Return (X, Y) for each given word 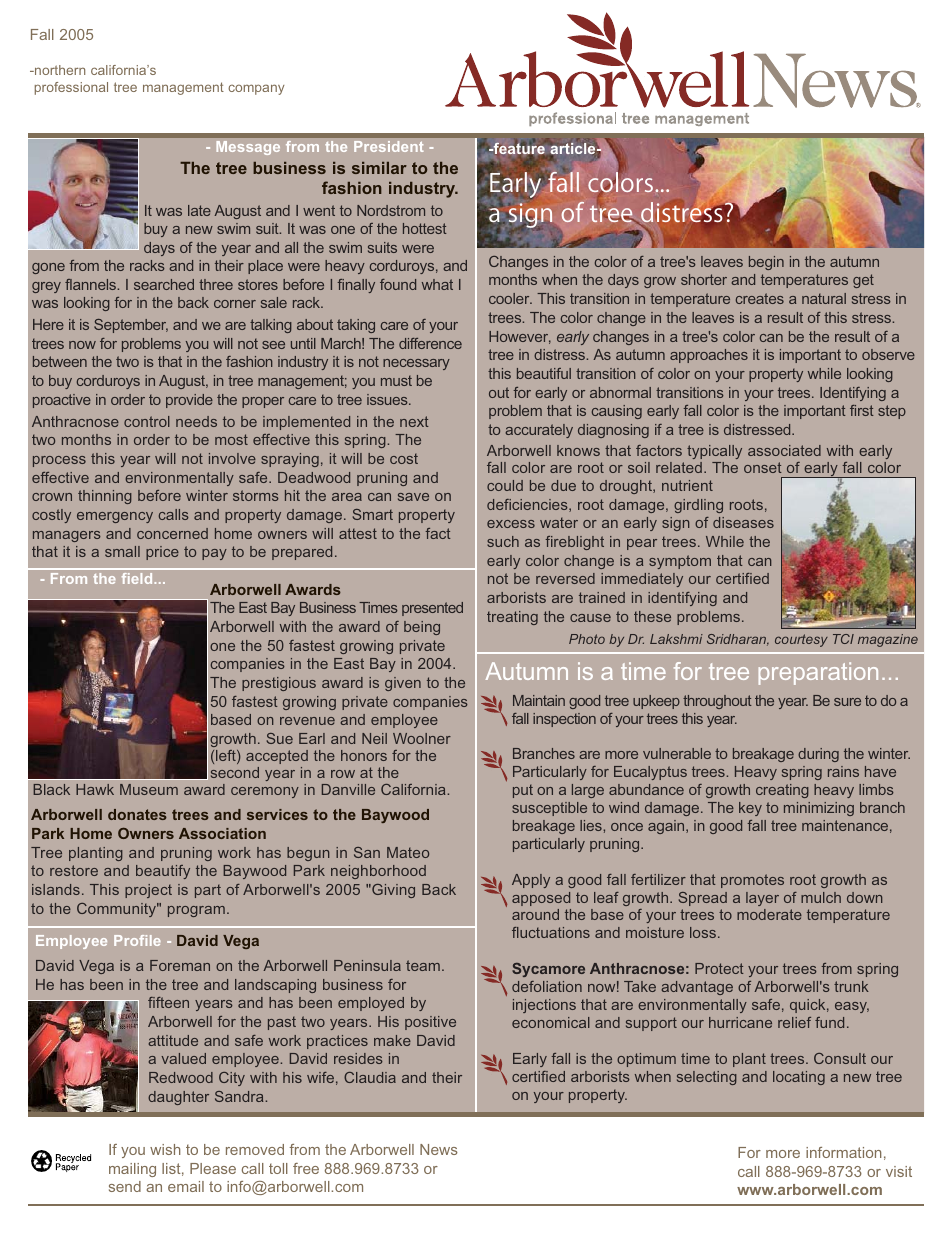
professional (71, 88)
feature (518, 149)
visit (899, 1171)
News (439, 1149)
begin (766, 263)
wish (165, 1149)
